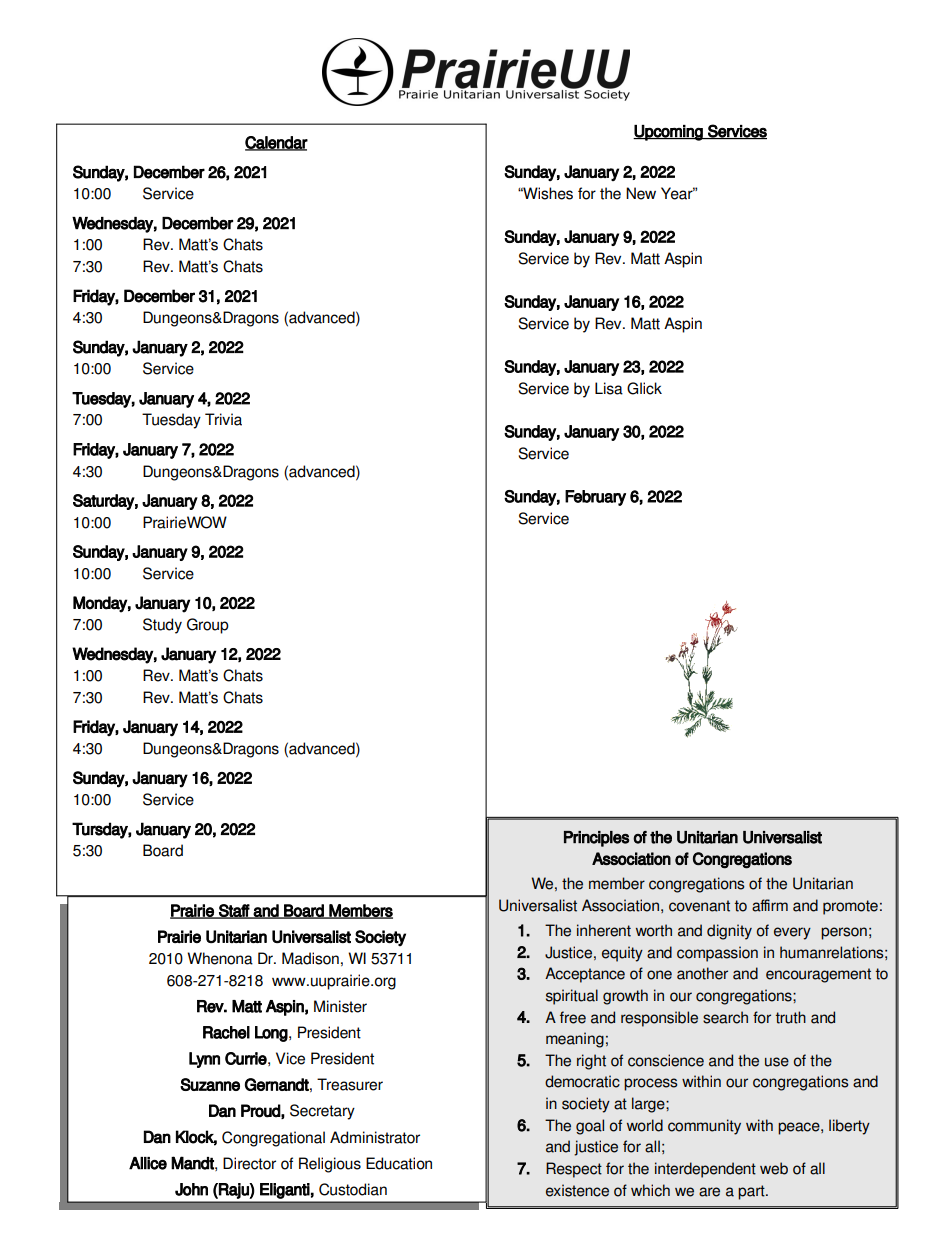 The image size is (952, 1233). Describe the element at coordinates (770, 905) in the screenshot. I see `affirm` at that location.
